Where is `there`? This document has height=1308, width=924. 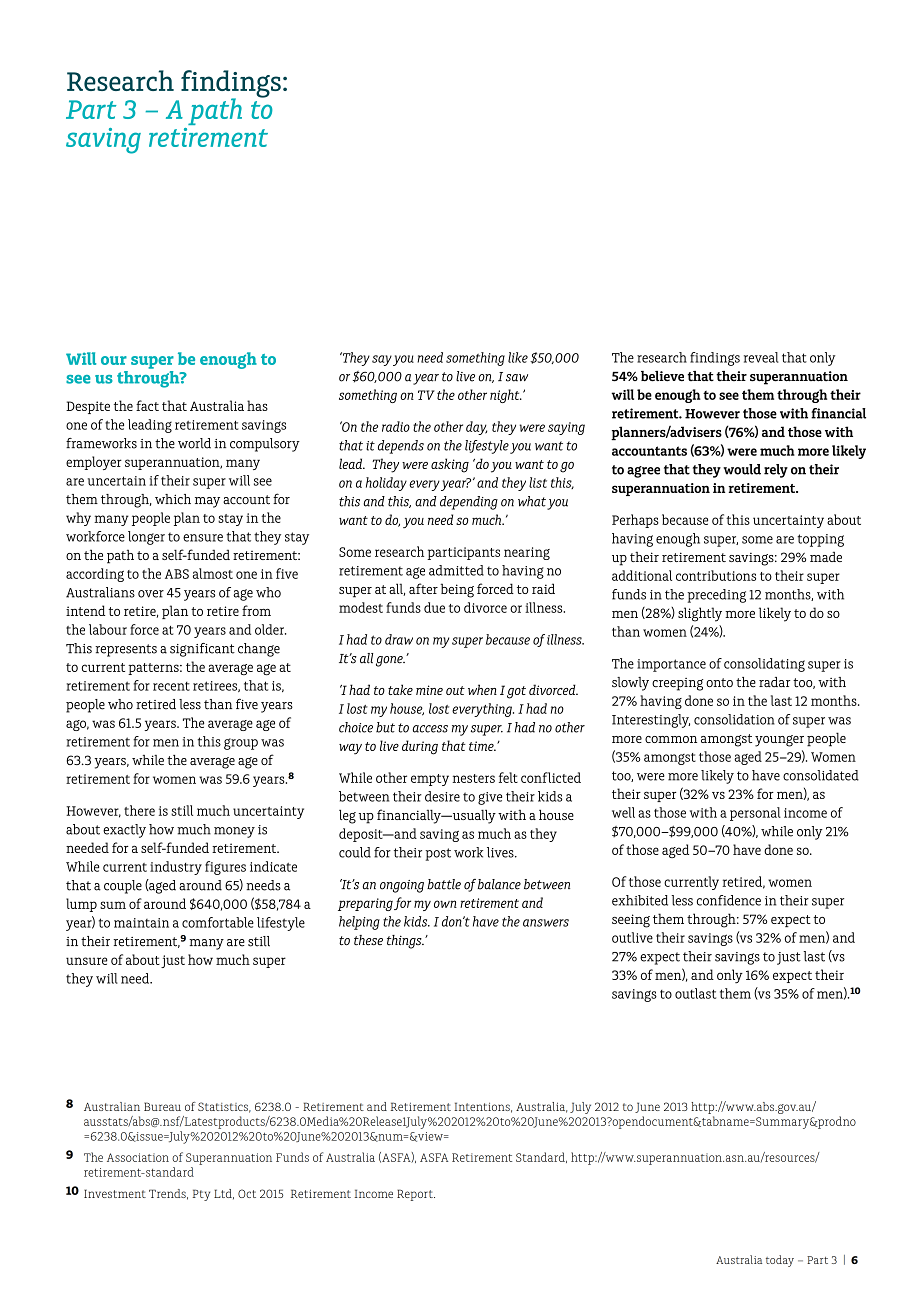
there is located at coordinates (139, 810).
